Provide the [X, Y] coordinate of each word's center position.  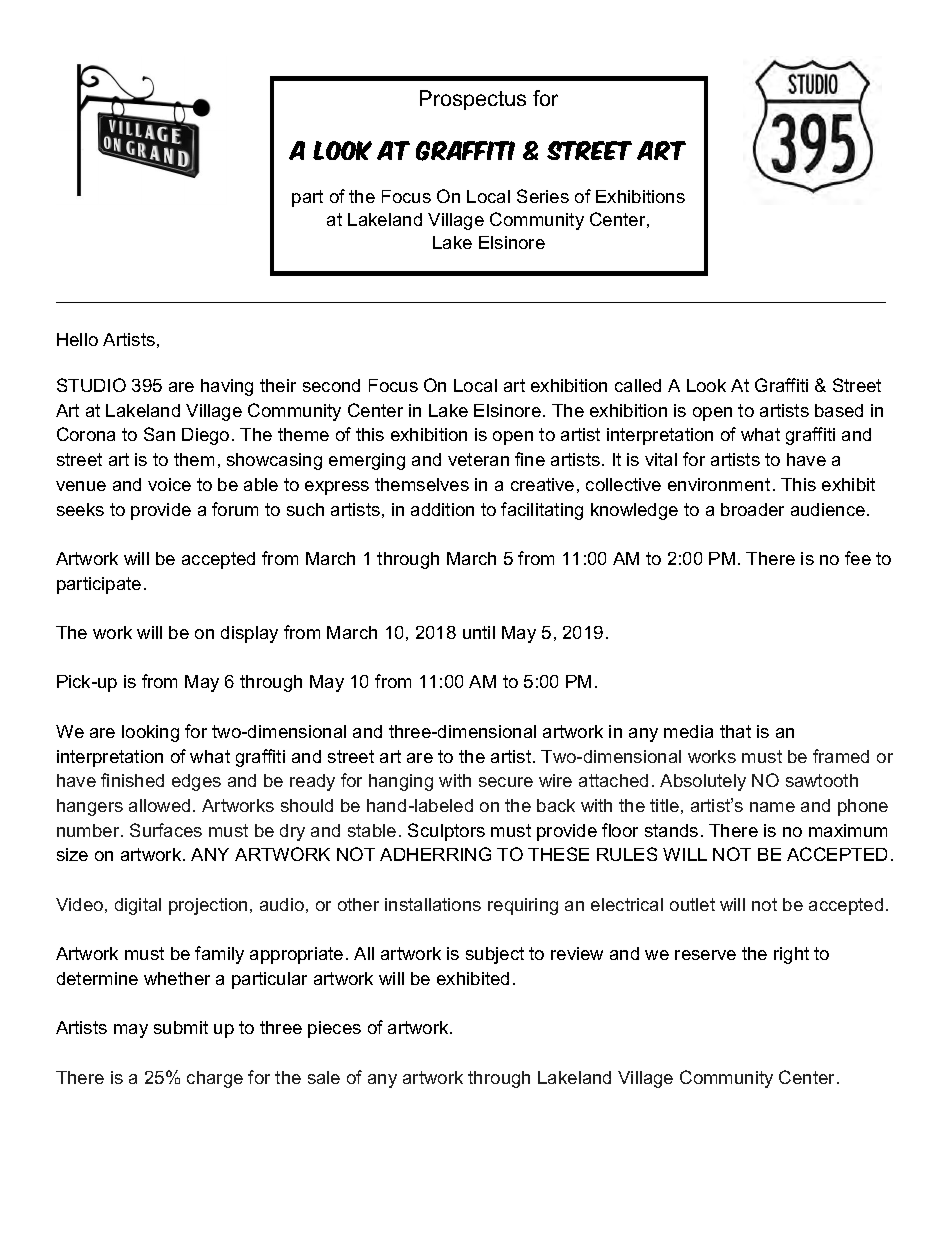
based [839, 410]
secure [506, 782]
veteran [478, 459]
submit [181, 1027]
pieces [334, 1029]
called [638, 385]
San [159, 434]
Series [543, 196]
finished [132, 780]
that [735, 731]
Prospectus [473, 100]
